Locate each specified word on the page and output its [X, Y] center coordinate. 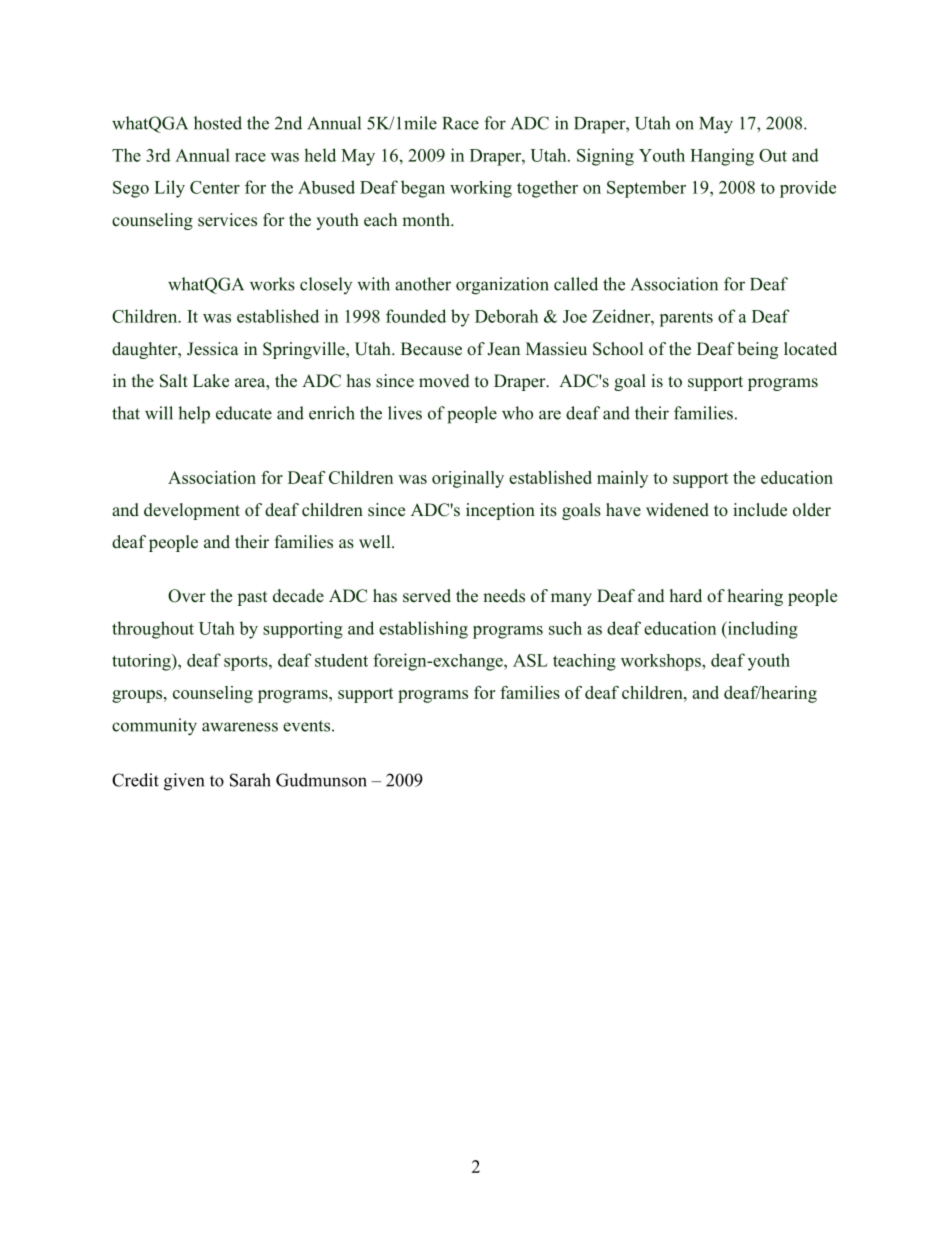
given [184, 782]
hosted [218, 123]
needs [504, 596]
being [757, 350]
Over [187, 596]
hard [686, 595]
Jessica [213, 349]
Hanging [722, 157]
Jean [503, 349]
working [481, 189]
